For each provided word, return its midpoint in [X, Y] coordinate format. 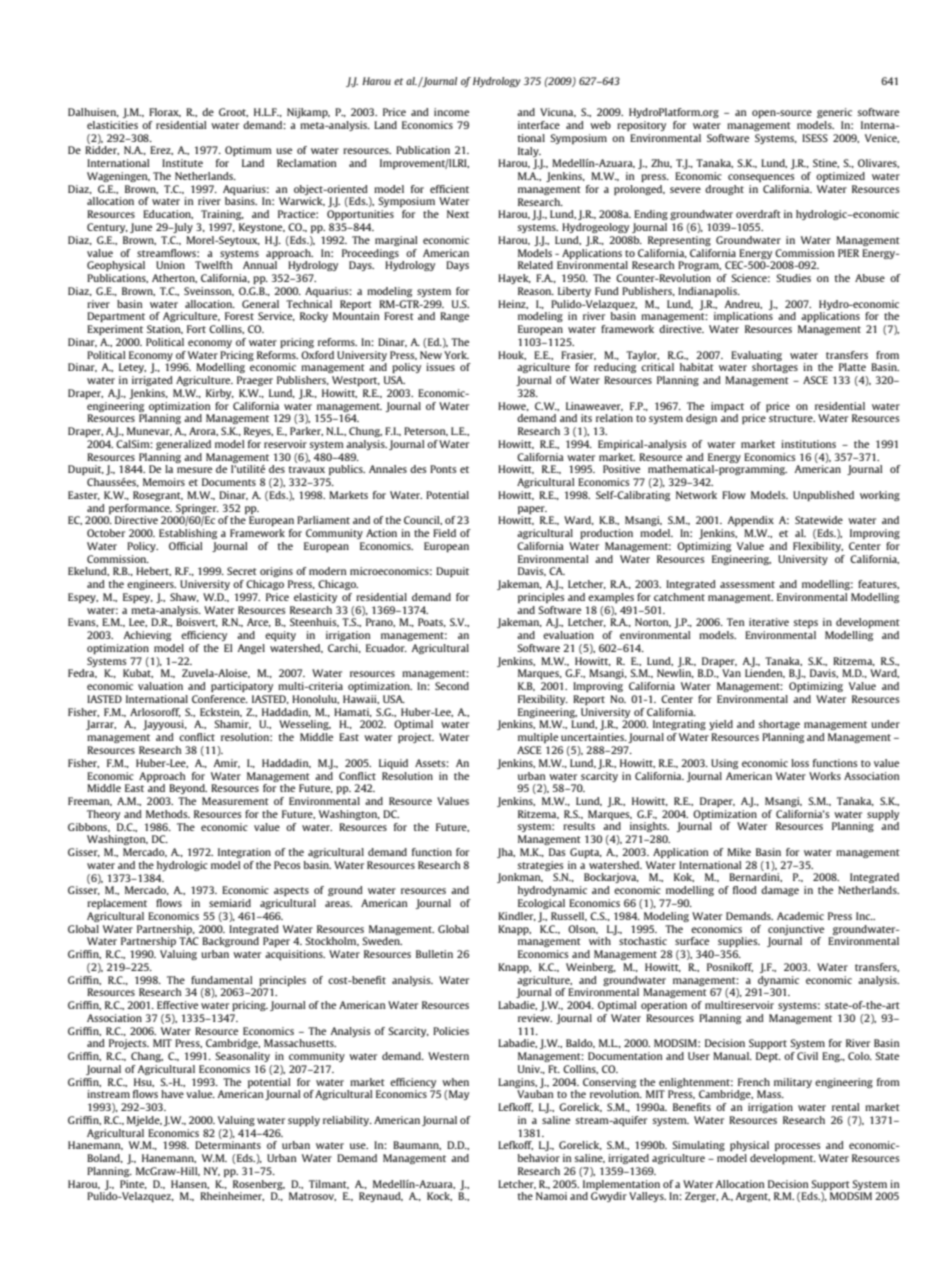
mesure [194, 470]
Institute [182, 163]
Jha [506, 853]
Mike [739, 852]
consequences [761, 178]
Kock [439, 1196]
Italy [529, 152]
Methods [168, 814]
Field [444, 533]
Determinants [228, 1145]
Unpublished [823, 496]
